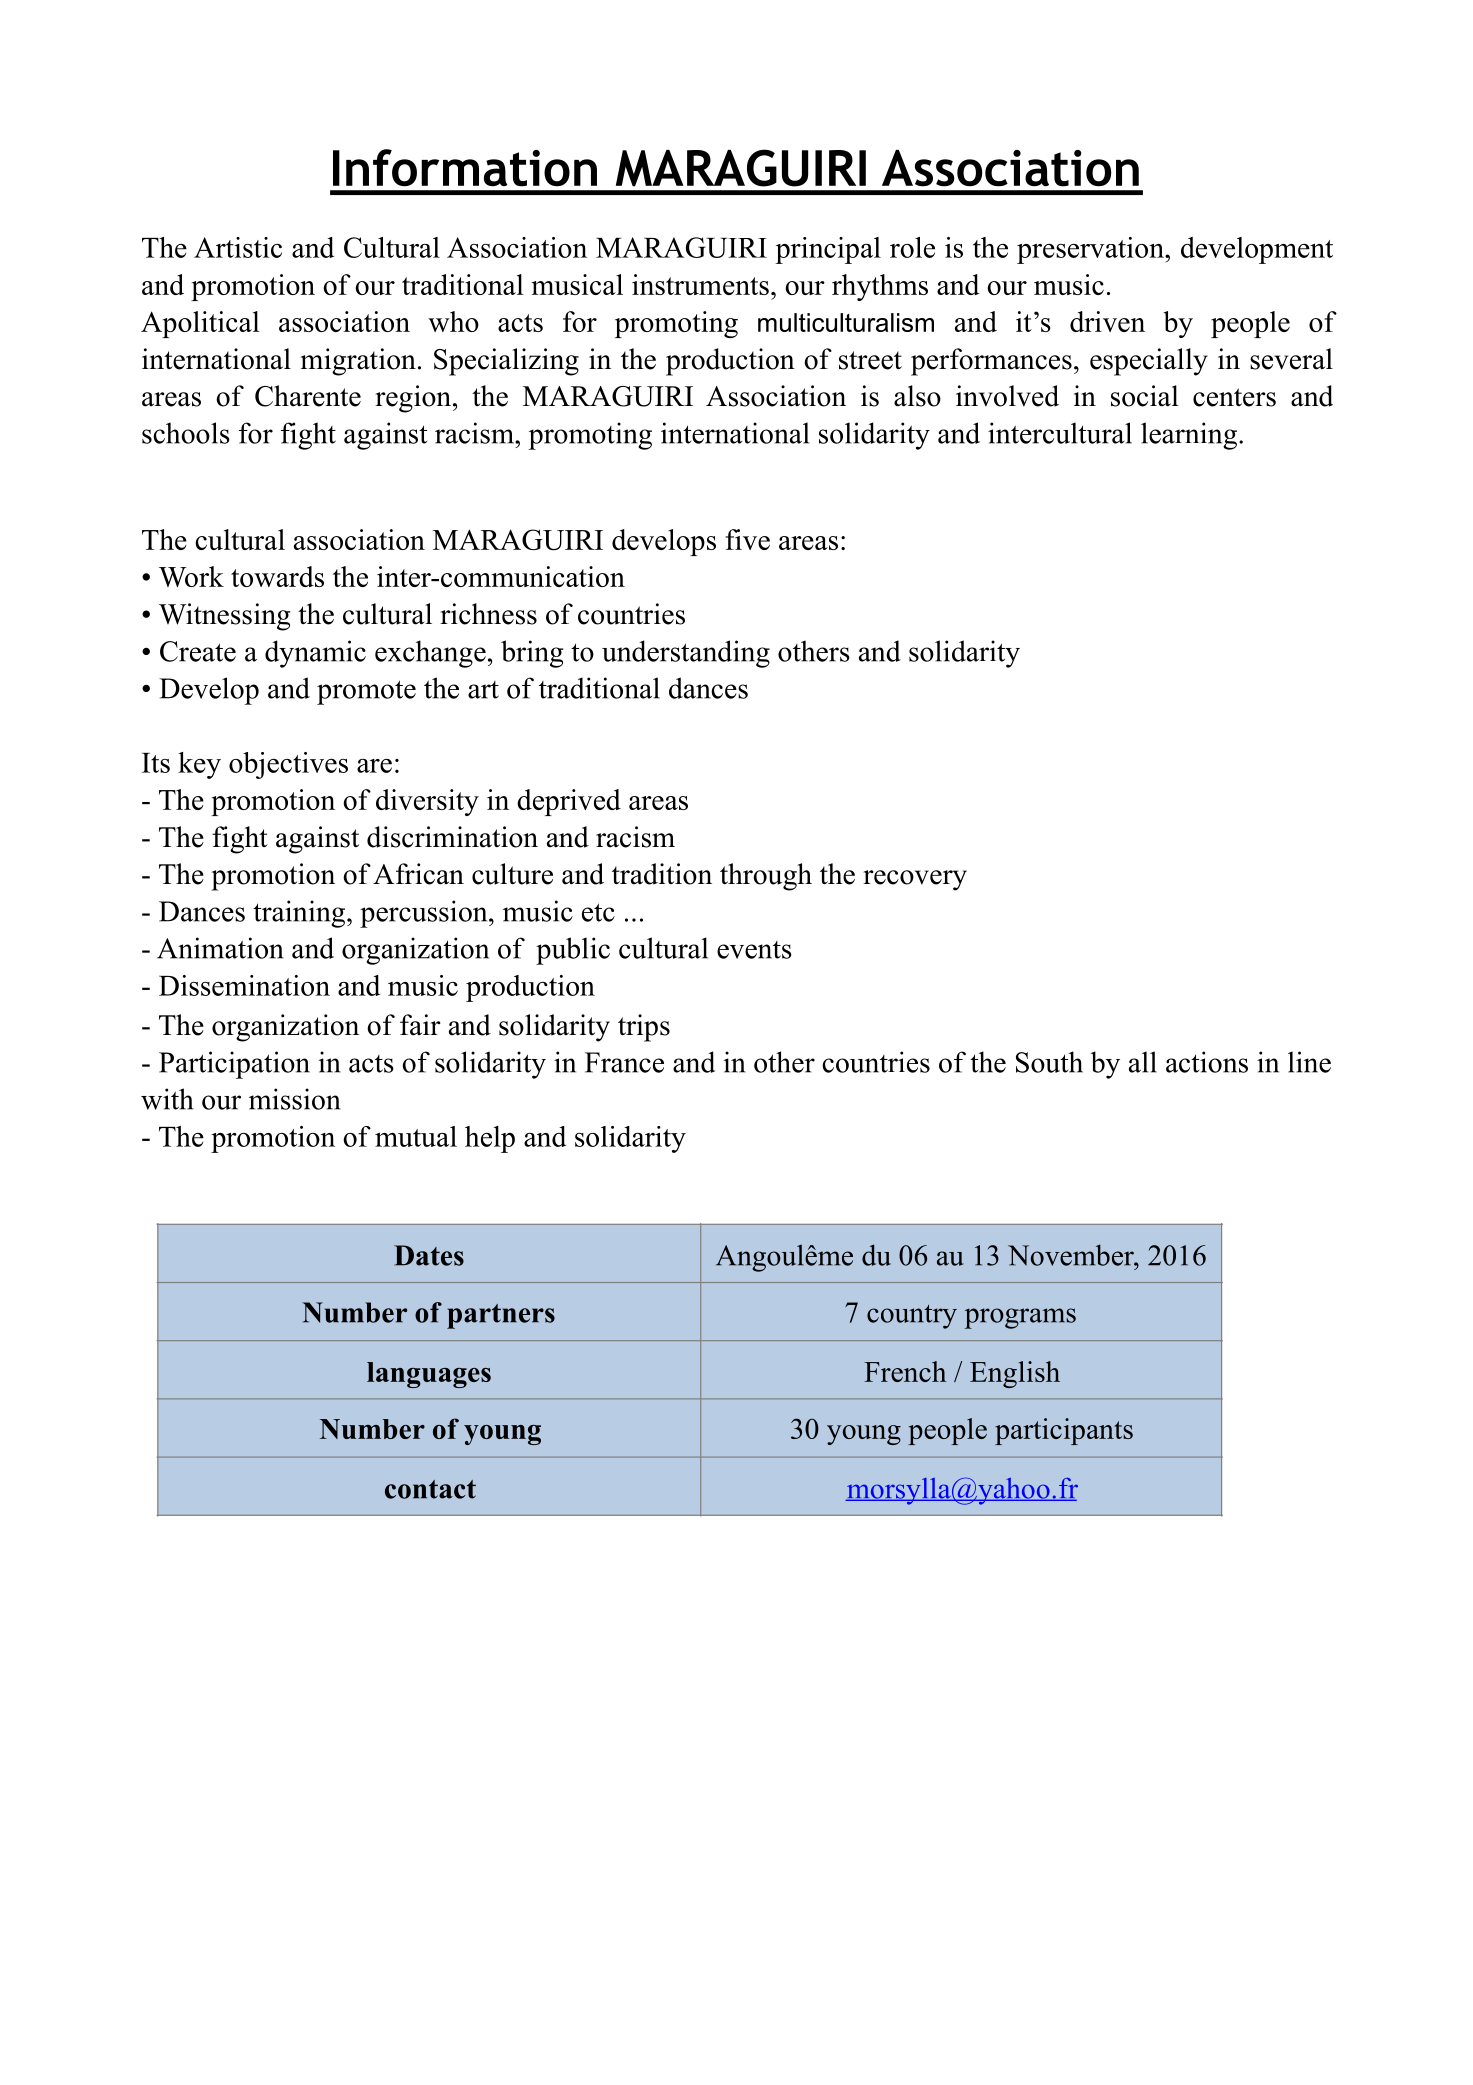  What do you see at coordinates (186, 433) in the image?
I see `schools` at bounding box center [186, 433].
